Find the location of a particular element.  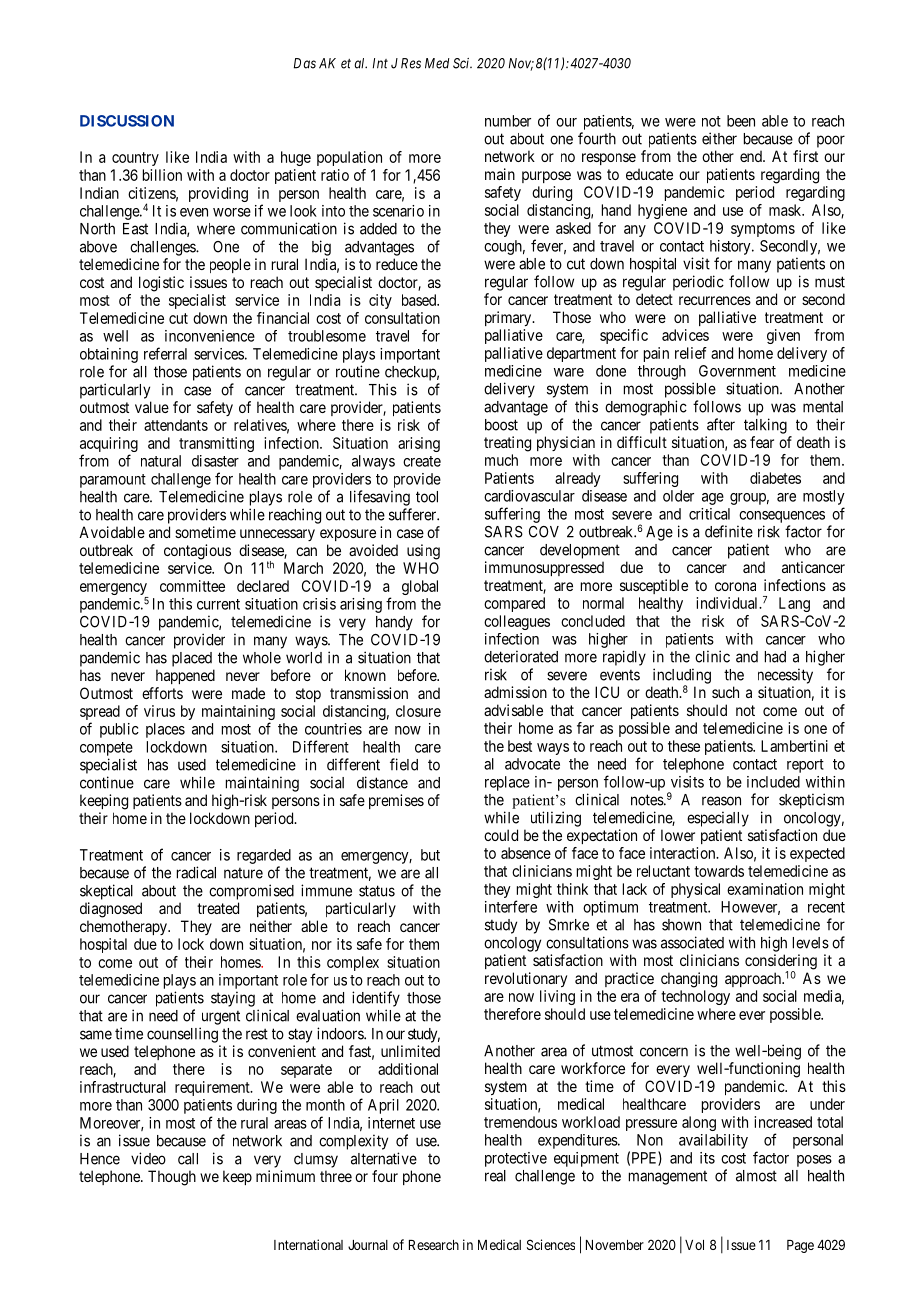

Research is located at coordinates (434, 1245).
